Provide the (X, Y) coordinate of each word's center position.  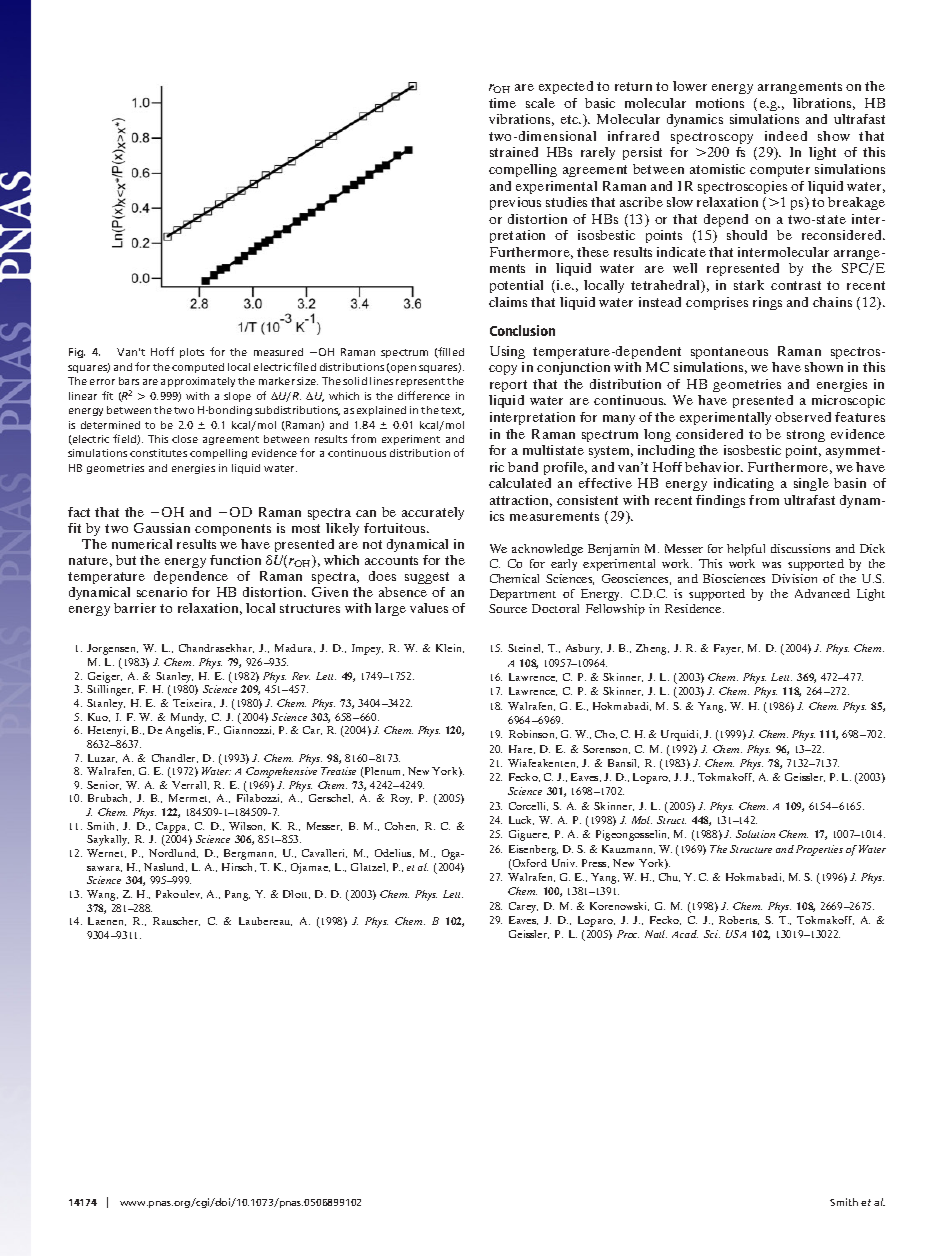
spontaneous (729, 353)
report (508, 386)
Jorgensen (112, 649)
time (502, 103)
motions (720, 103)
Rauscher (176, 921)
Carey (523, 907)
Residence (694, 608)
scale (540, 103)
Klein (450, 648)
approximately (198, 382)
